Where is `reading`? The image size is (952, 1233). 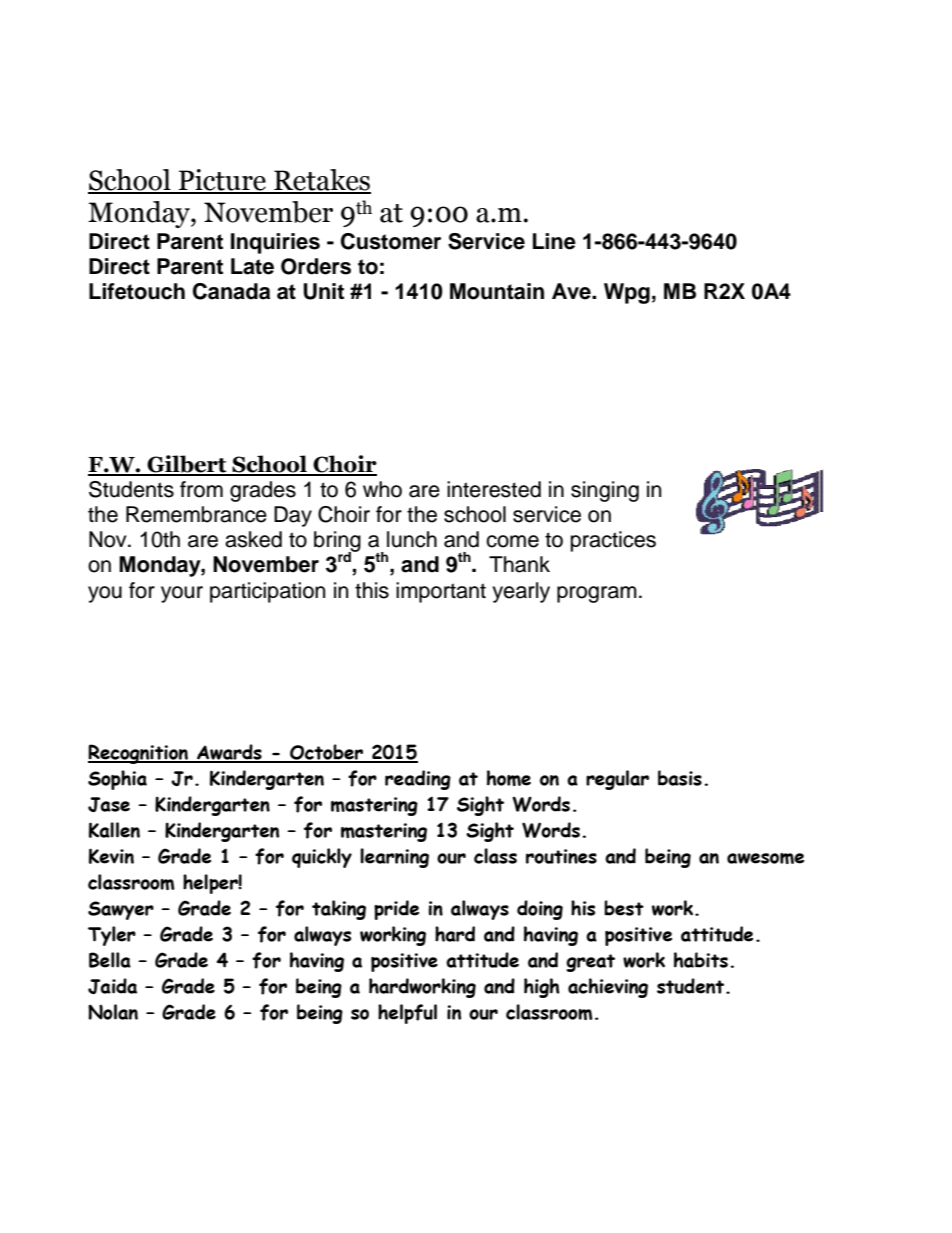
reading is located at coordinates (418, 780).
